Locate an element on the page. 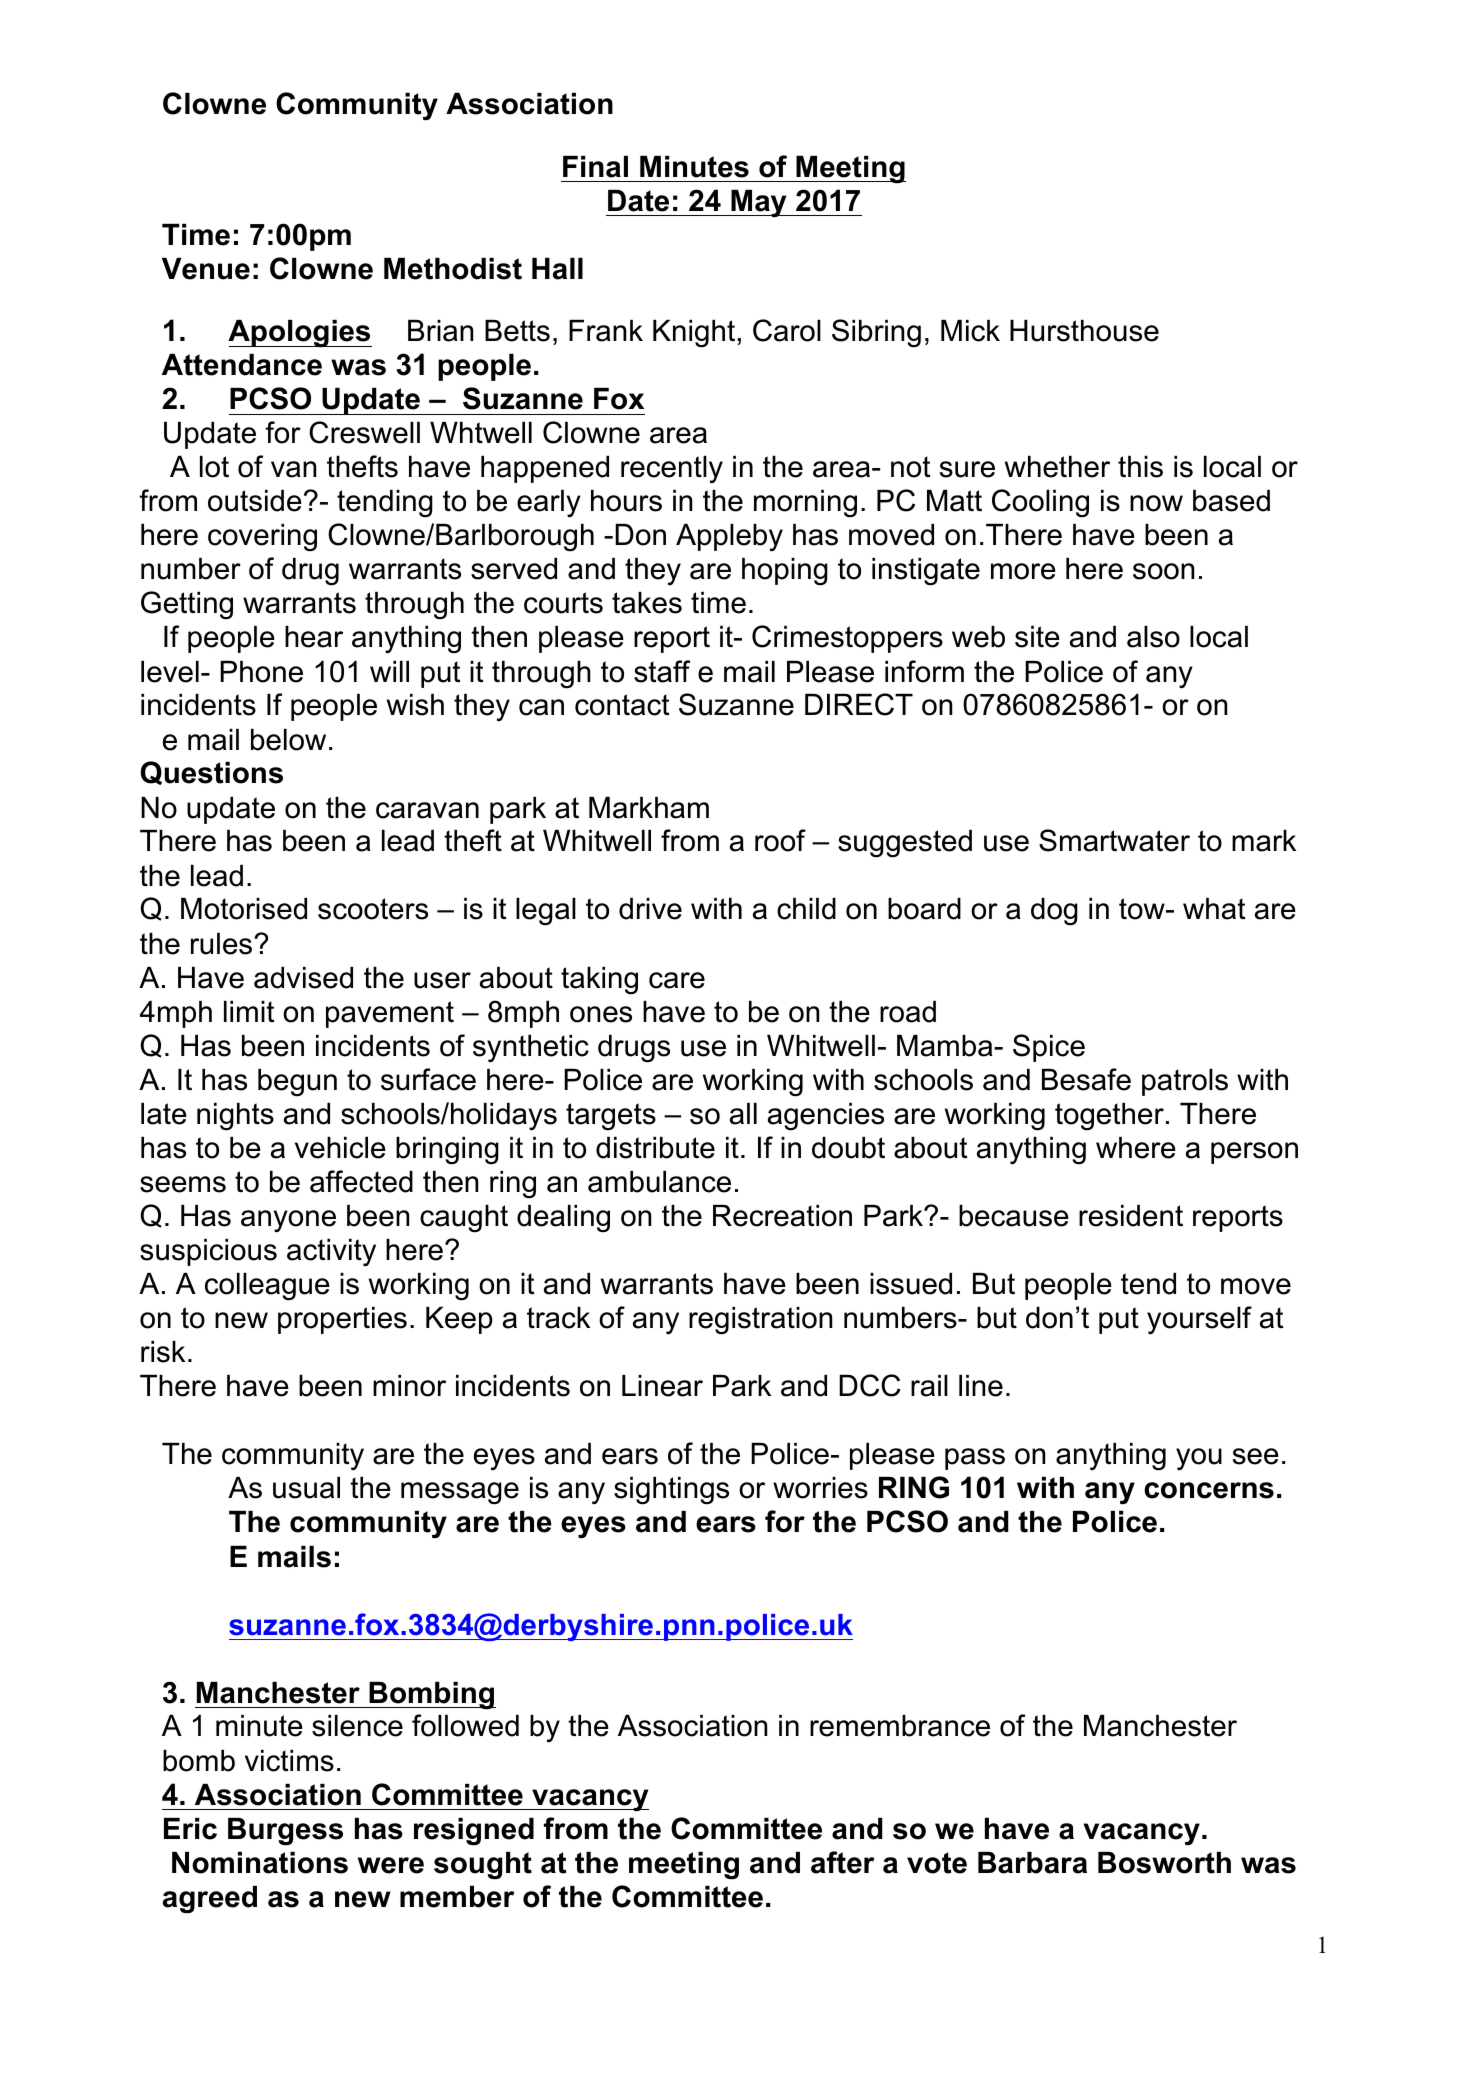 The height and width of the image is (2077, 1468). May is located at coordinates (759, 204).
